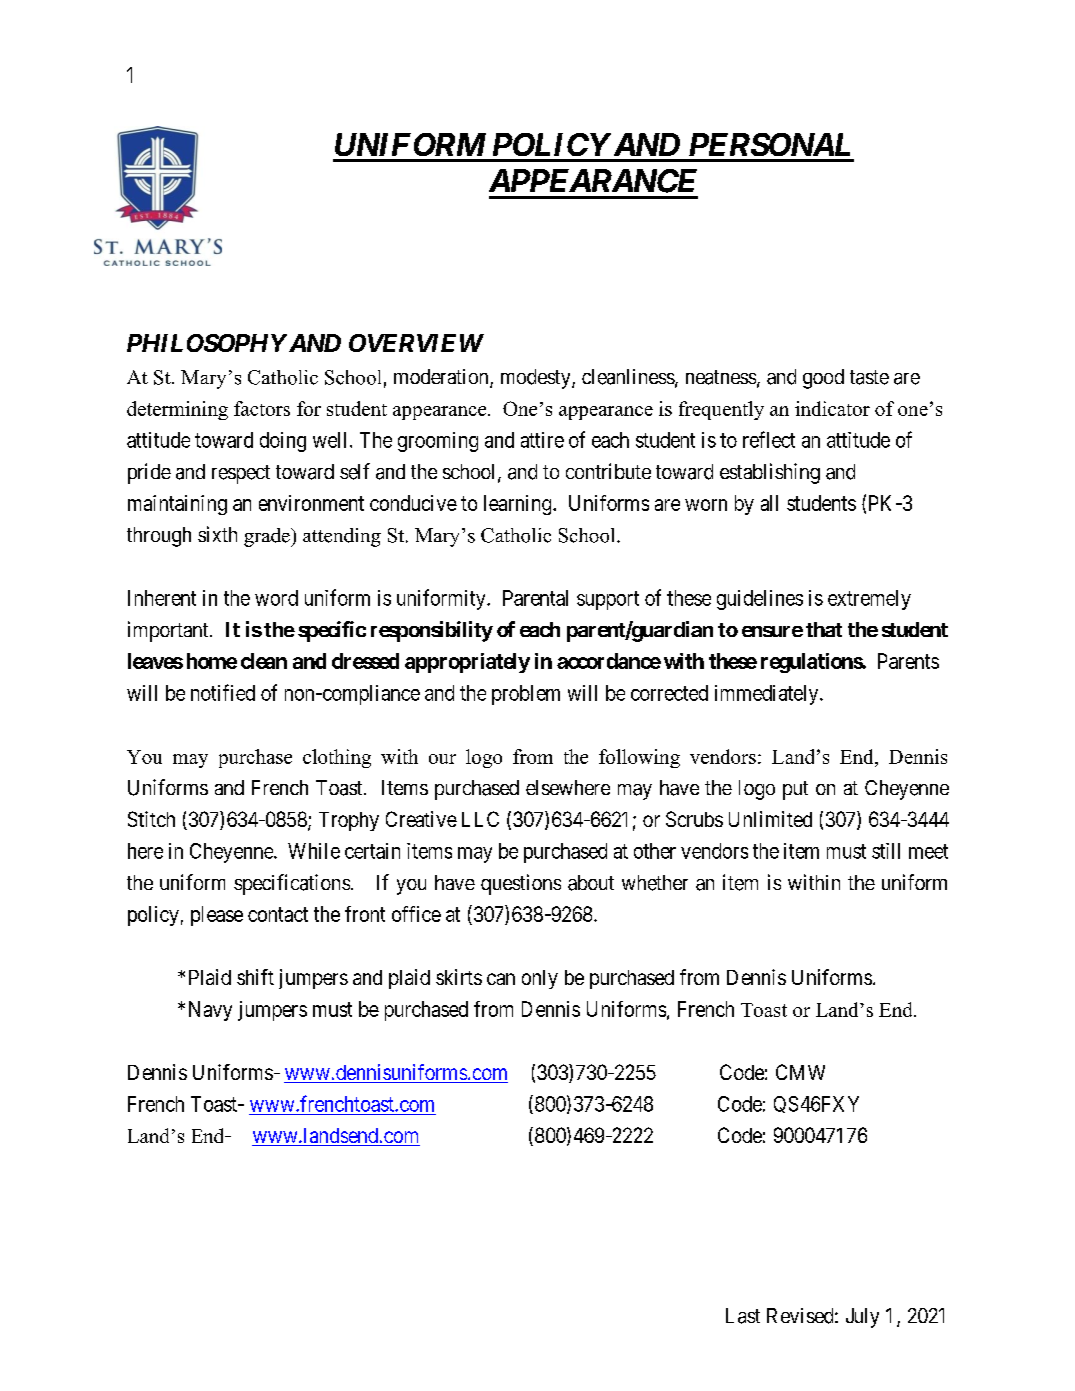  I want to click on July, so click(862, 1318).
